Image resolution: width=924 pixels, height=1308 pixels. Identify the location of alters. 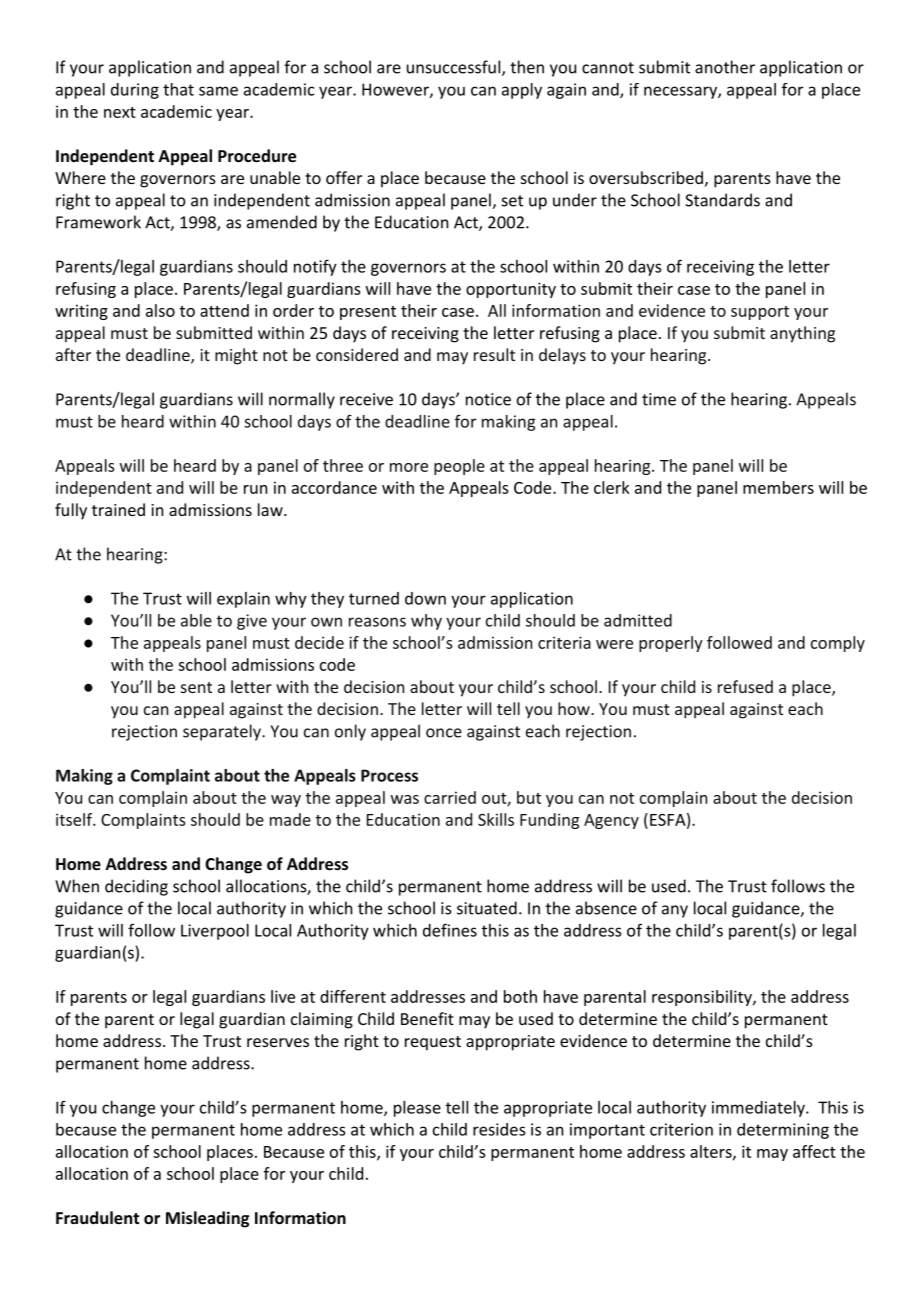
(711, 1151).
